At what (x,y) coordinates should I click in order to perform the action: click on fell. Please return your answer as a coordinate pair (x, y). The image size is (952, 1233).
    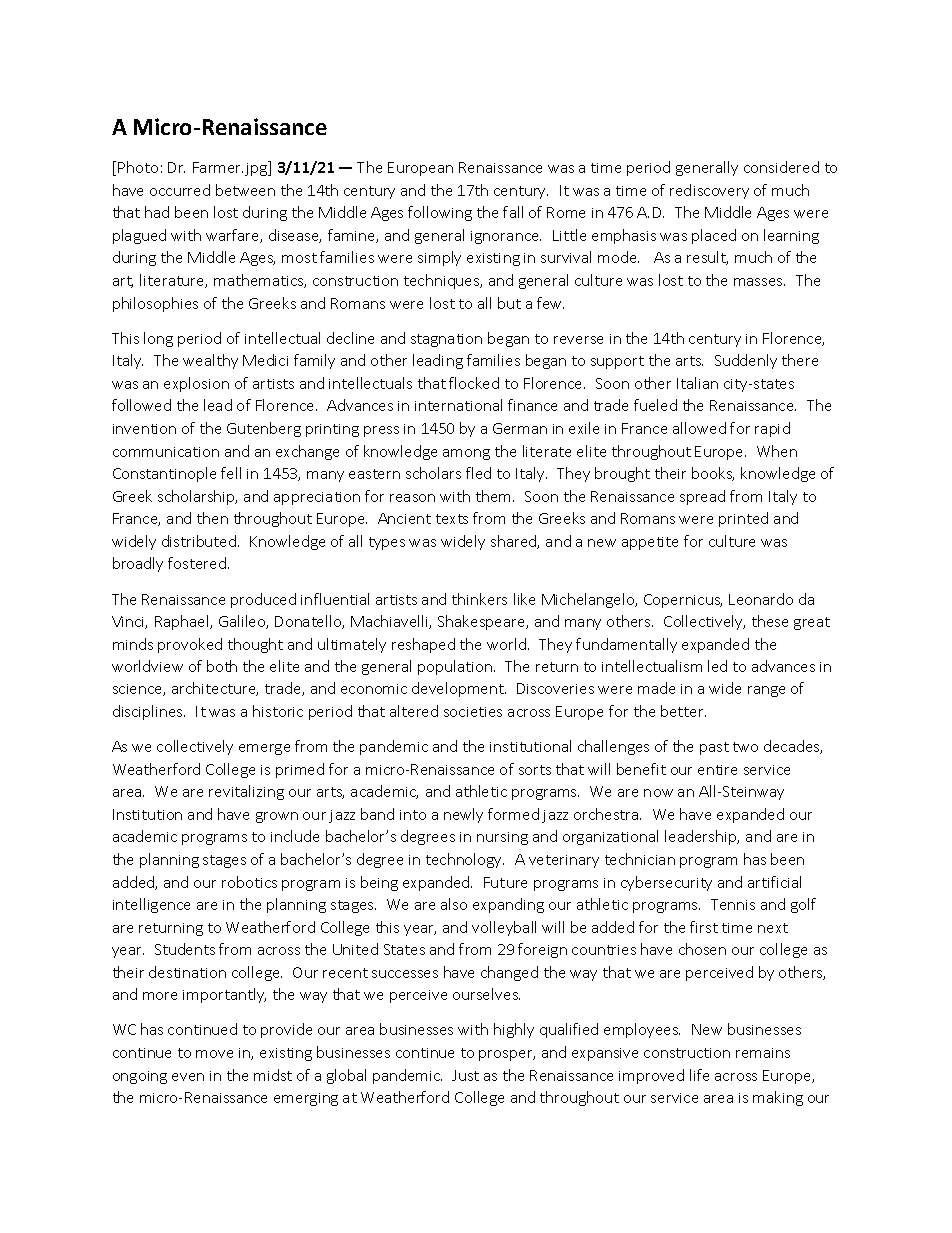
    Looking at the image, I should click on (231, 473).
